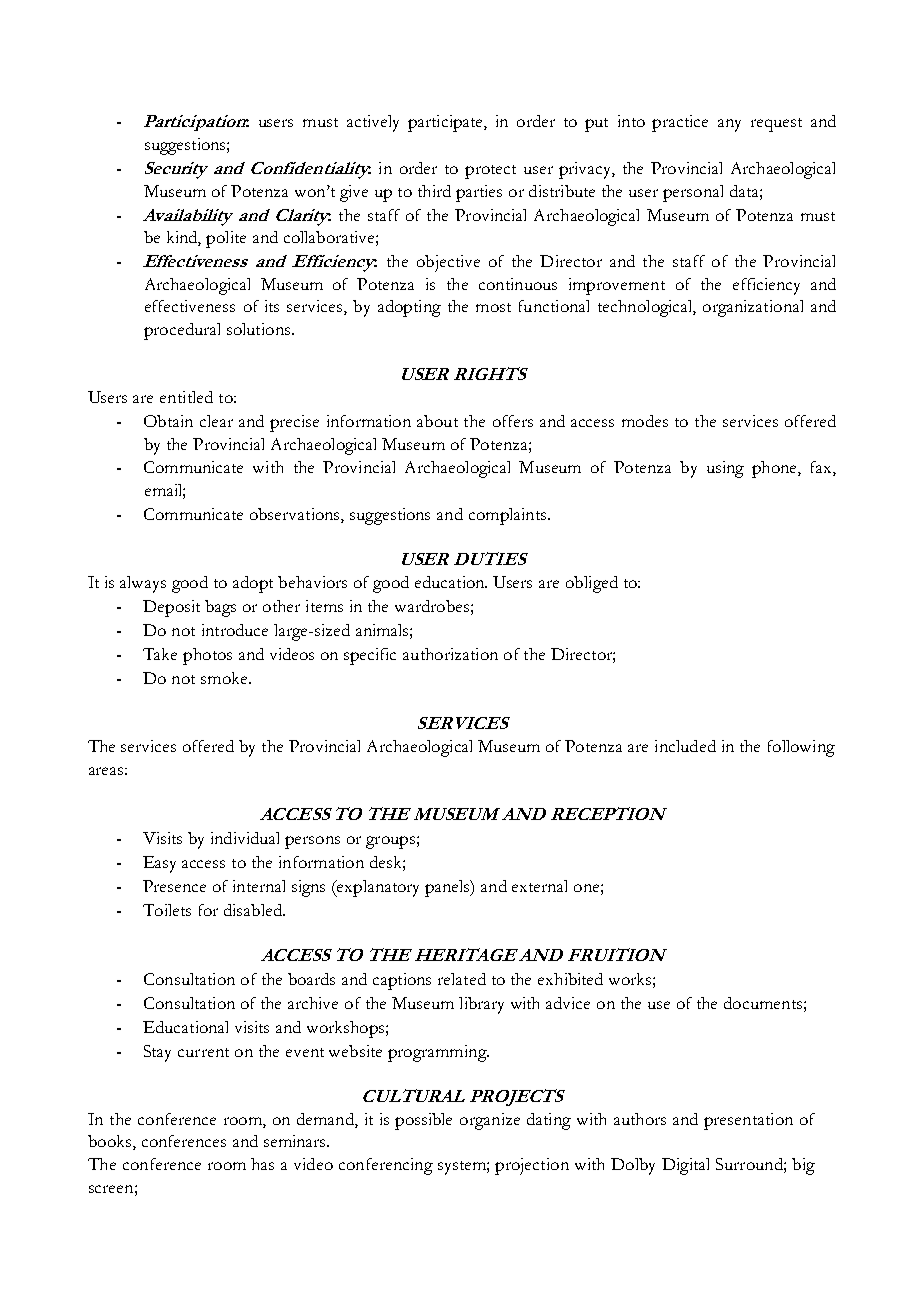  What do you see at coordinates (245, 838) in the screenshot?
I see `individual` at bounding box center [245, 838].
